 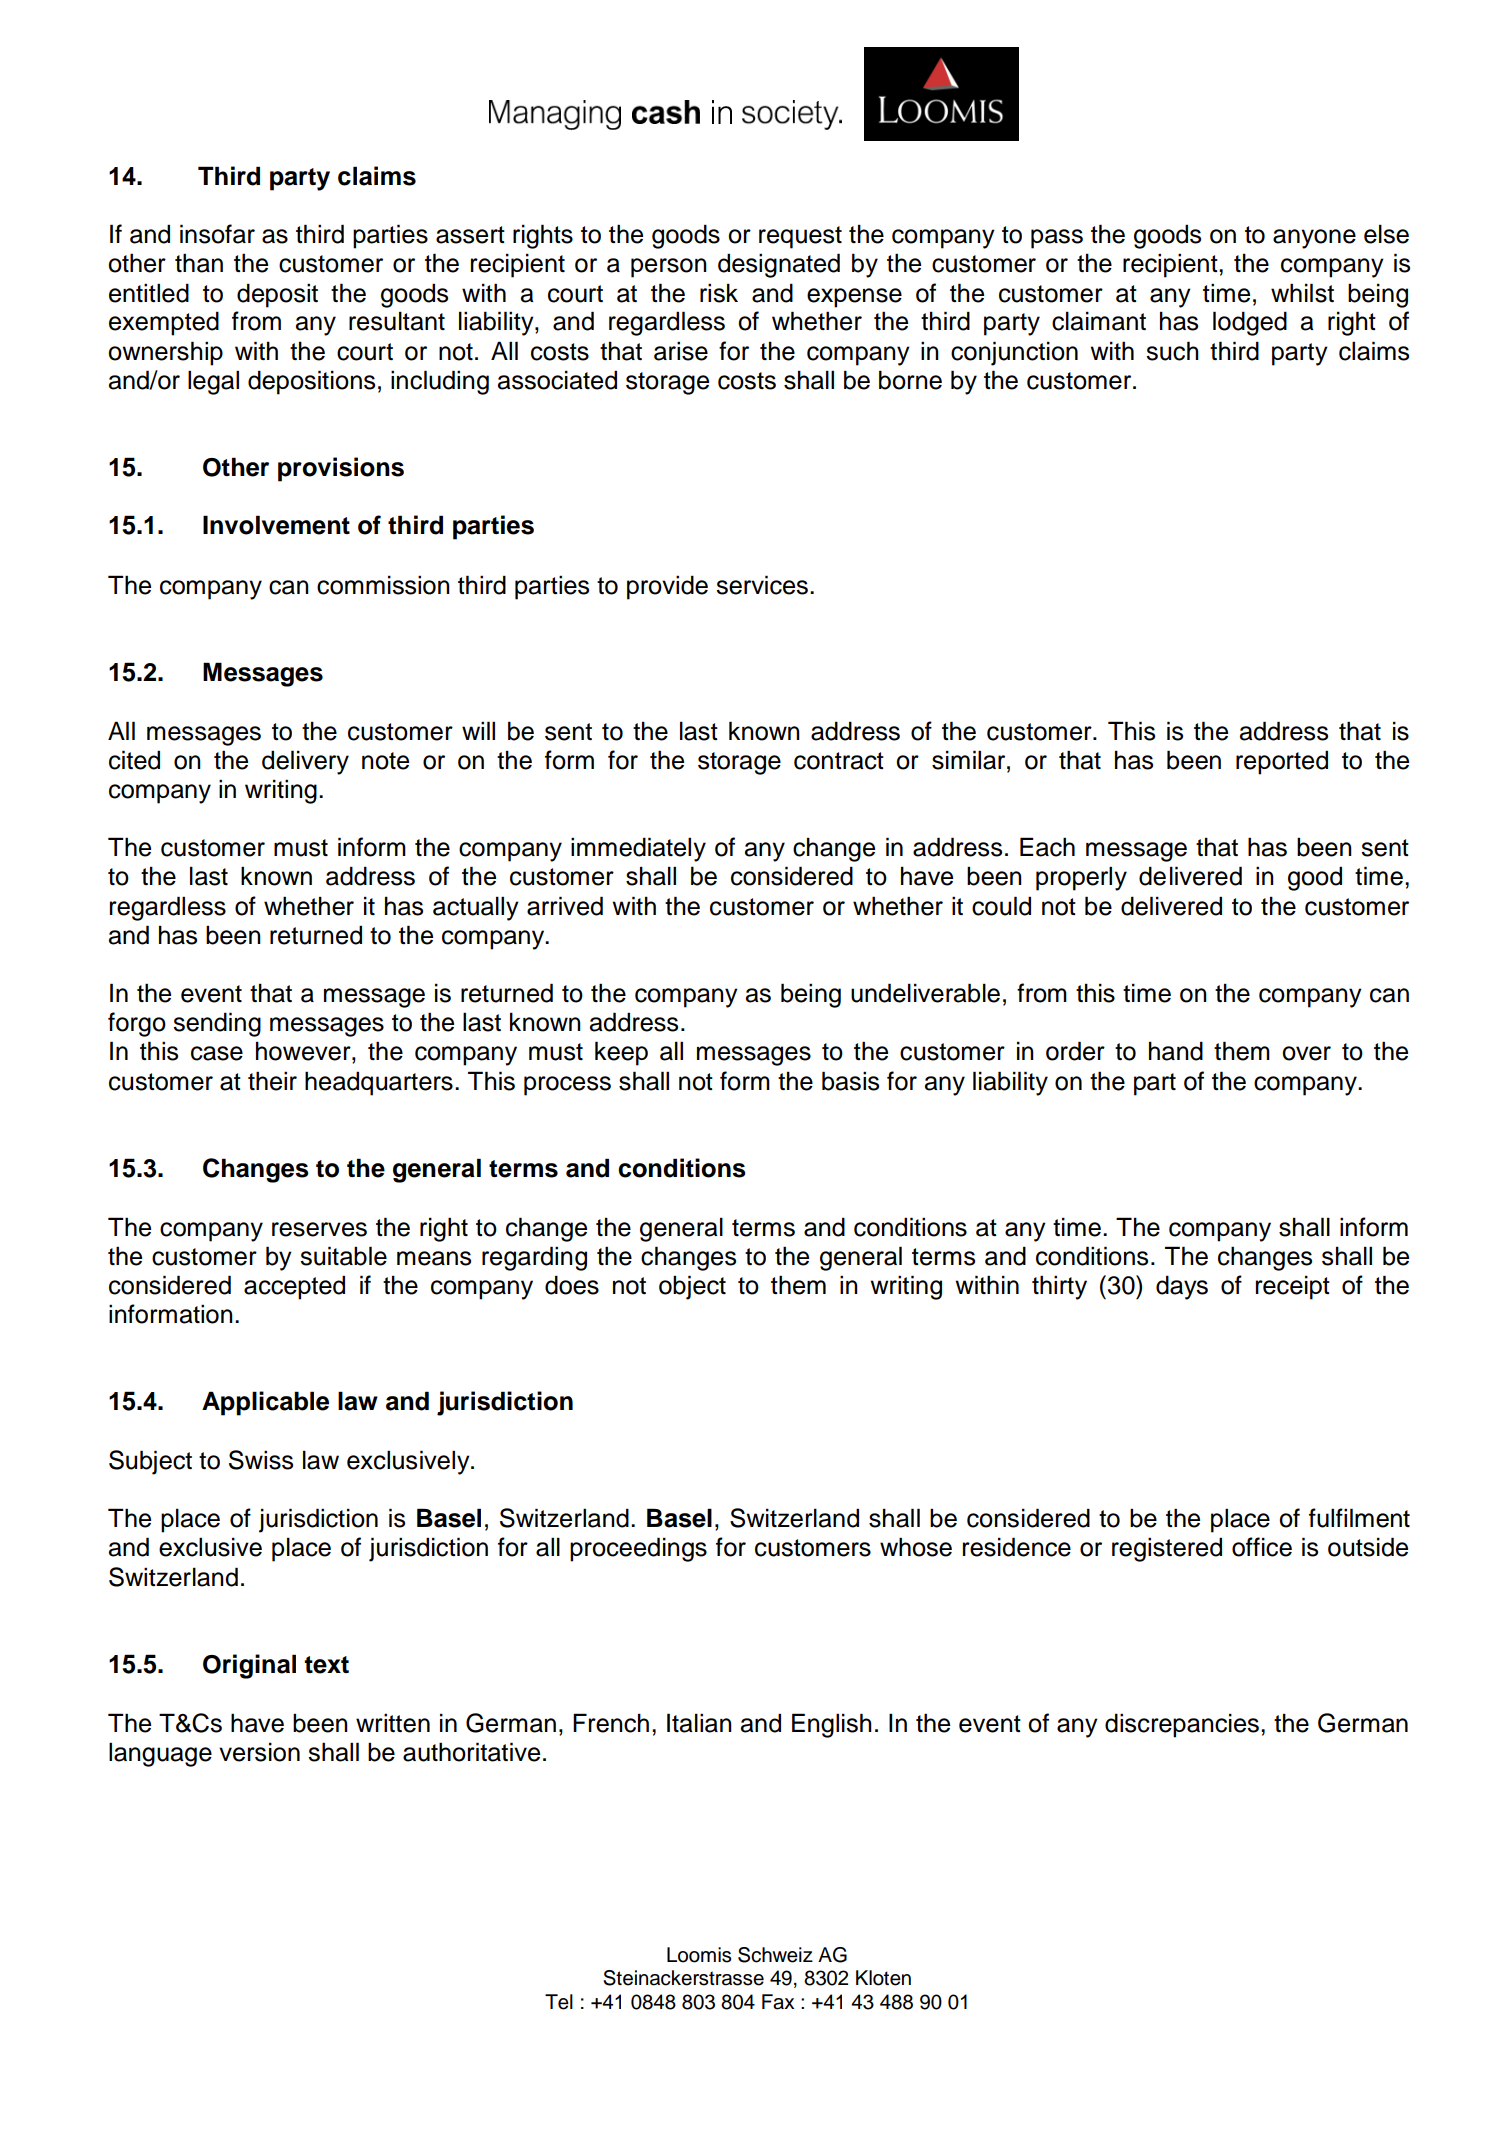 What do you see at coordinates (850, 1081) in the document?
I see `basis` at bounding box center [850, 1081].
